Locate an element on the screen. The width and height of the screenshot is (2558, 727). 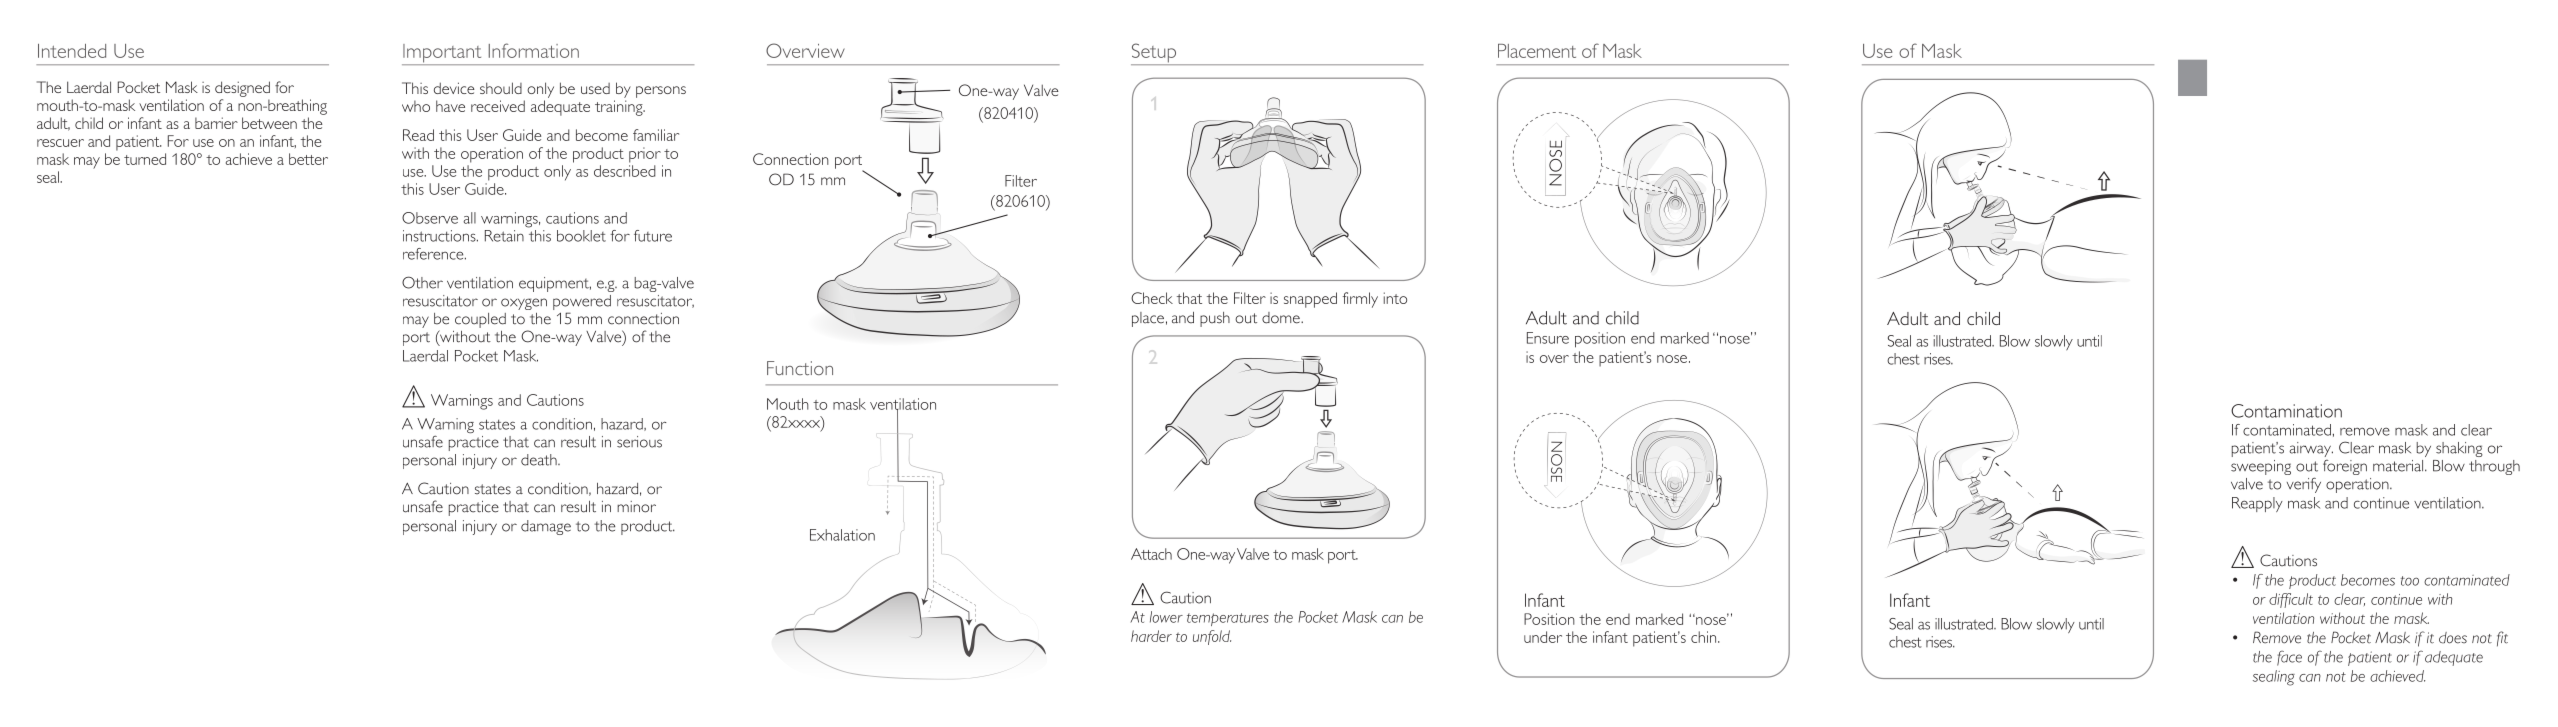
harder is located at coordinates (1151, 636).
